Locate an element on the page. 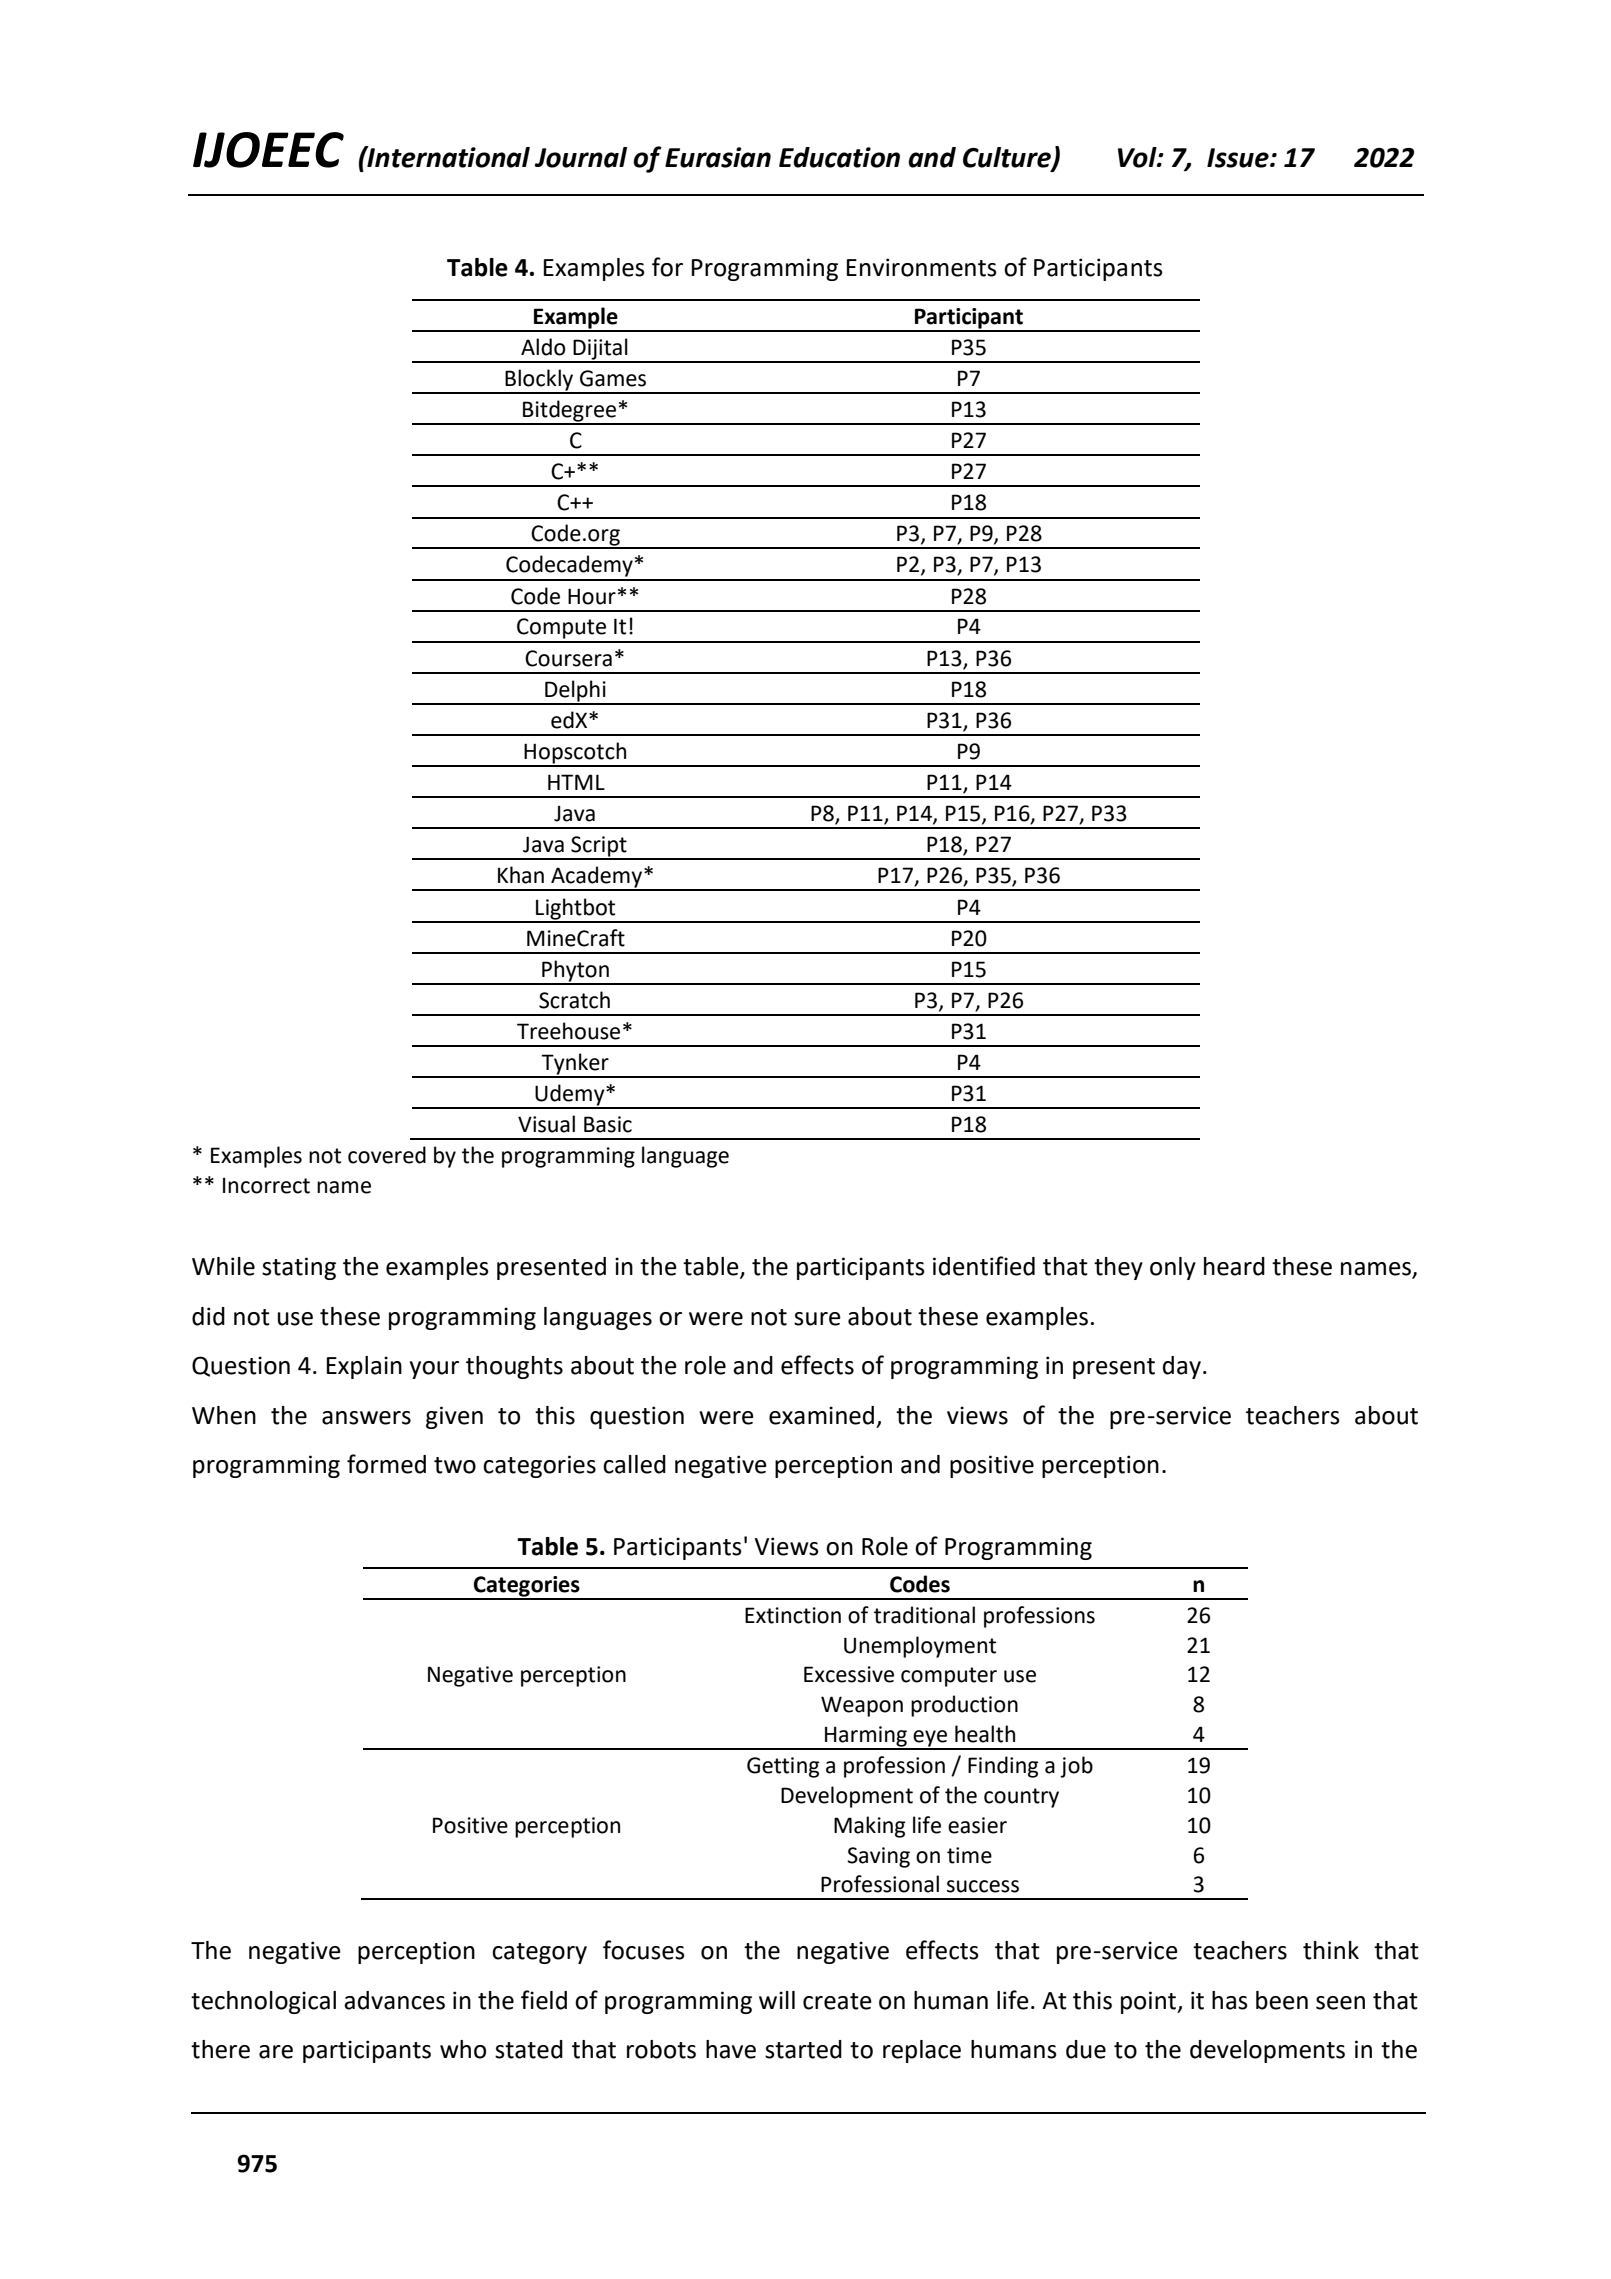 The height and width of the document is (2279, 1611). will is located at coordinates (777, 2000).
